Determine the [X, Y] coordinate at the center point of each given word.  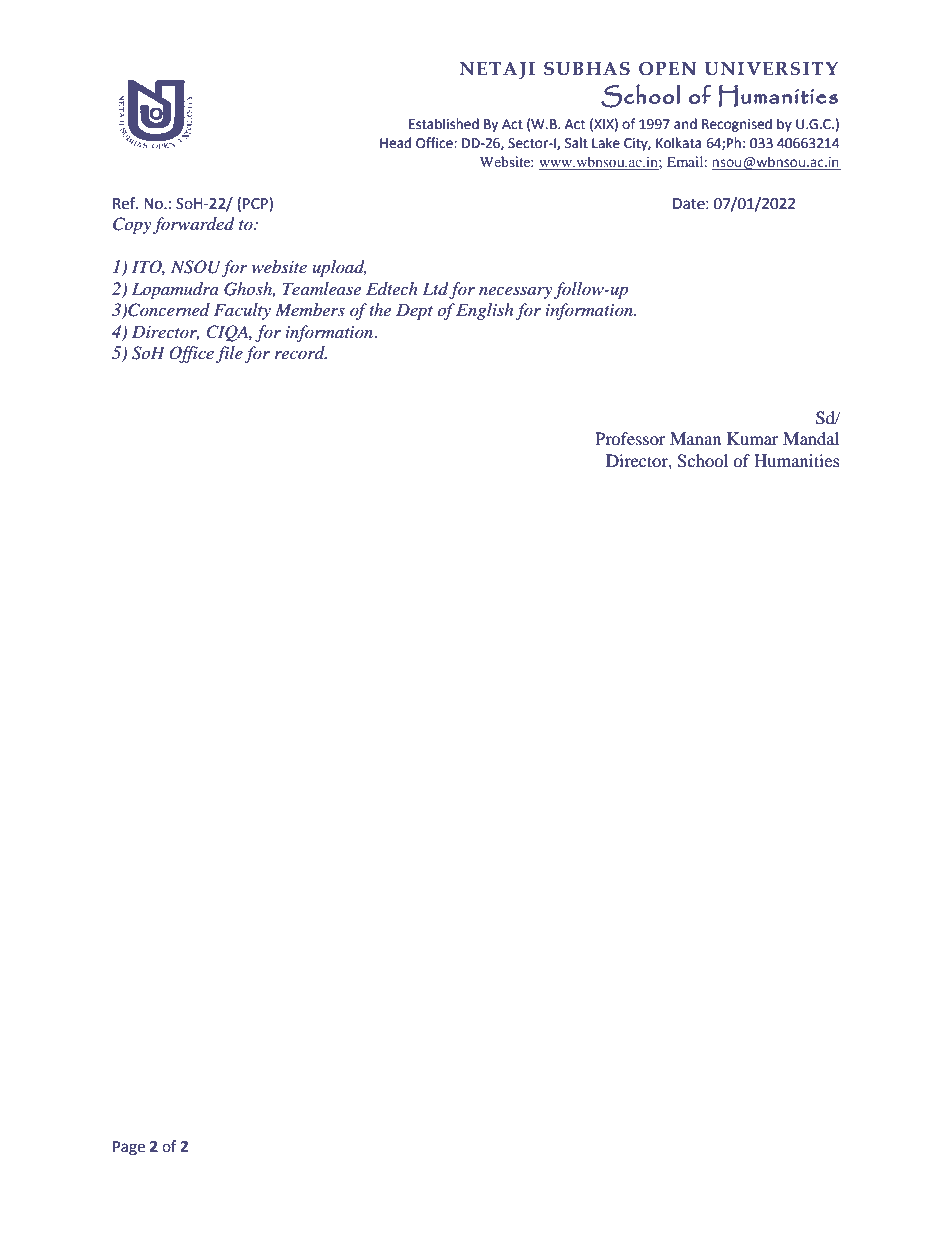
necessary [515, 292]
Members [310, 309]
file [229, 354]
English [484, 311]
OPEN [667, 69]
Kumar [753, 438]
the [380, 309]
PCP [256, 203]
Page [129, 1148]
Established [444, 124]
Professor [630, 438]
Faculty [242, 311]
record [301, 352]
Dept [414, 311]
